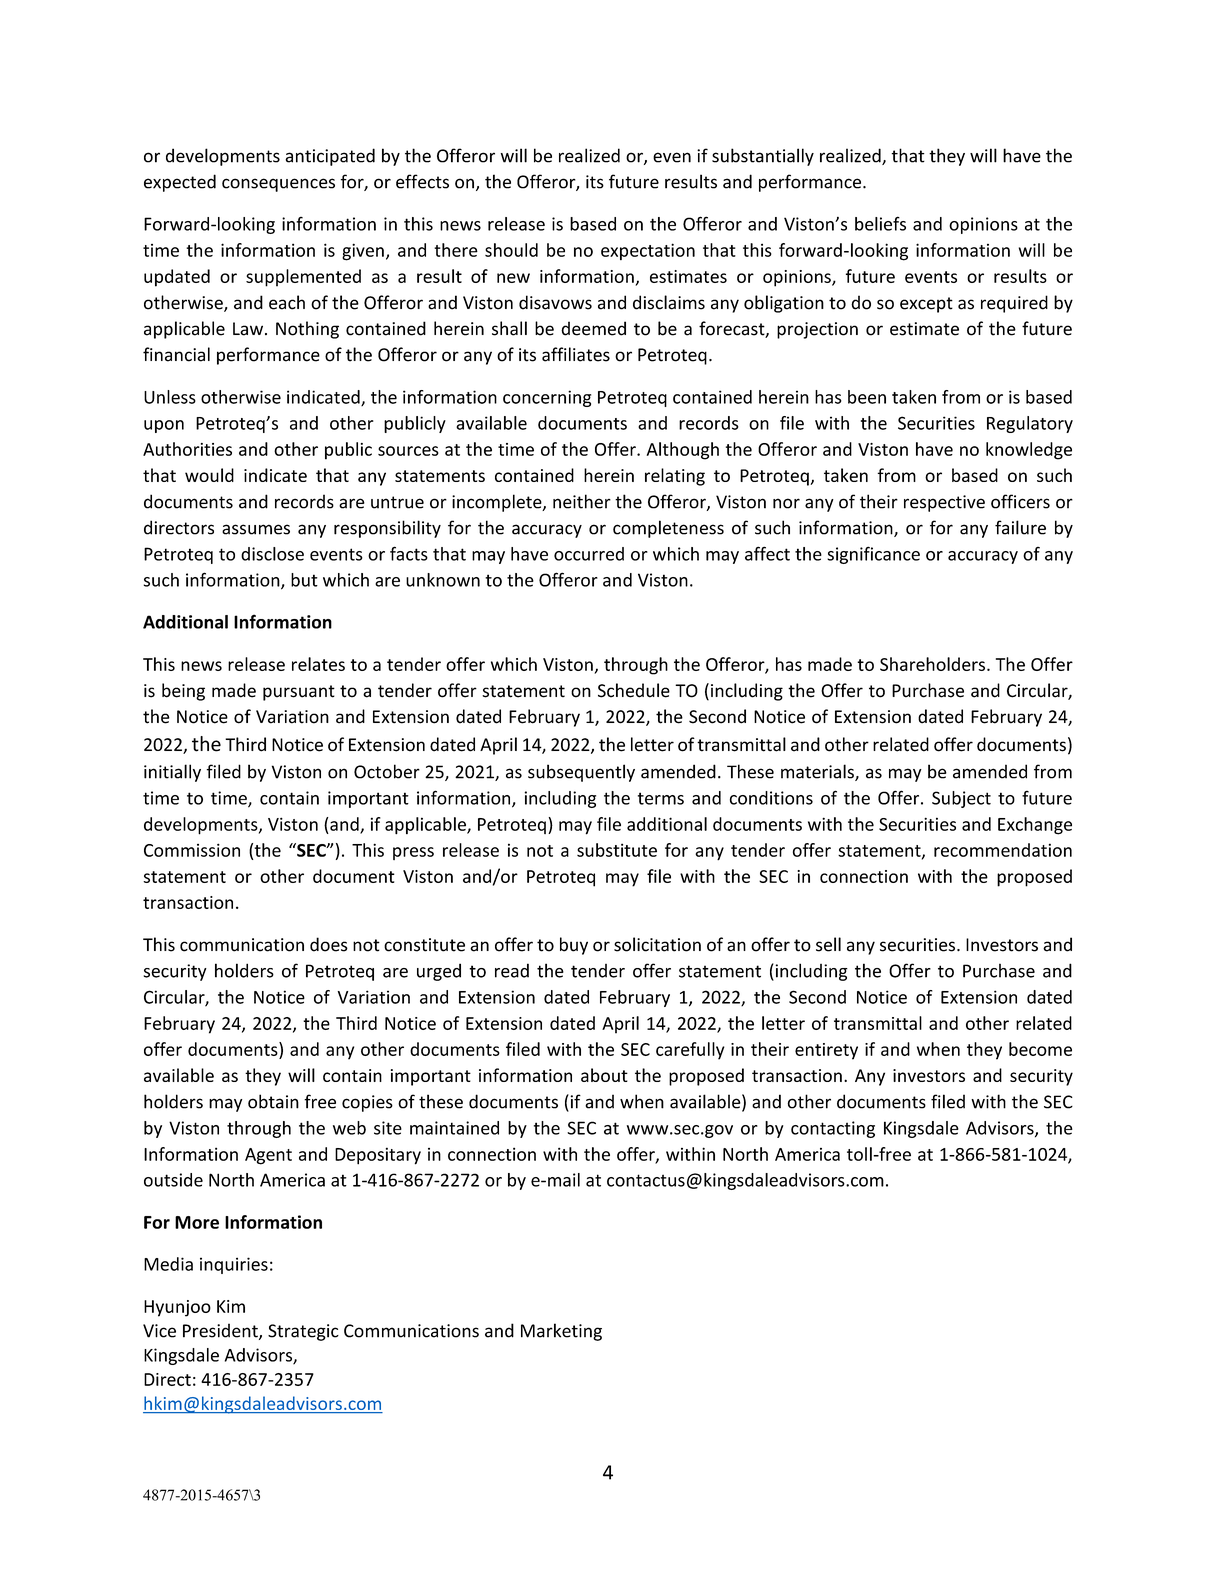  Describe the element at coordinates (234, 1265) in the page. I see `inquiries` at that location.
